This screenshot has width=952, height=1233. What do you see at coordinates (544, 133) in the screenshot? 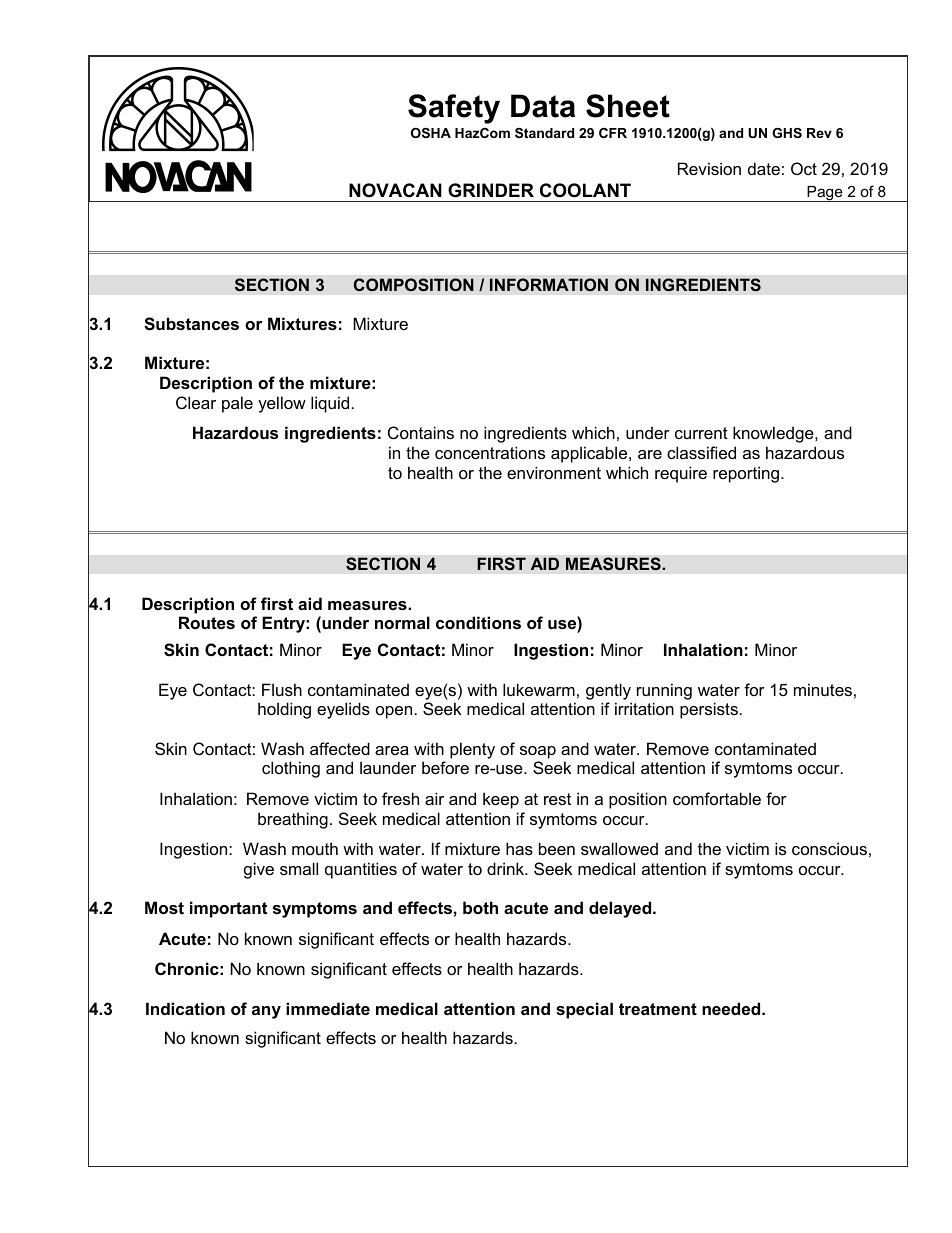
I see `Standard` at bounding box center [544, 133].
